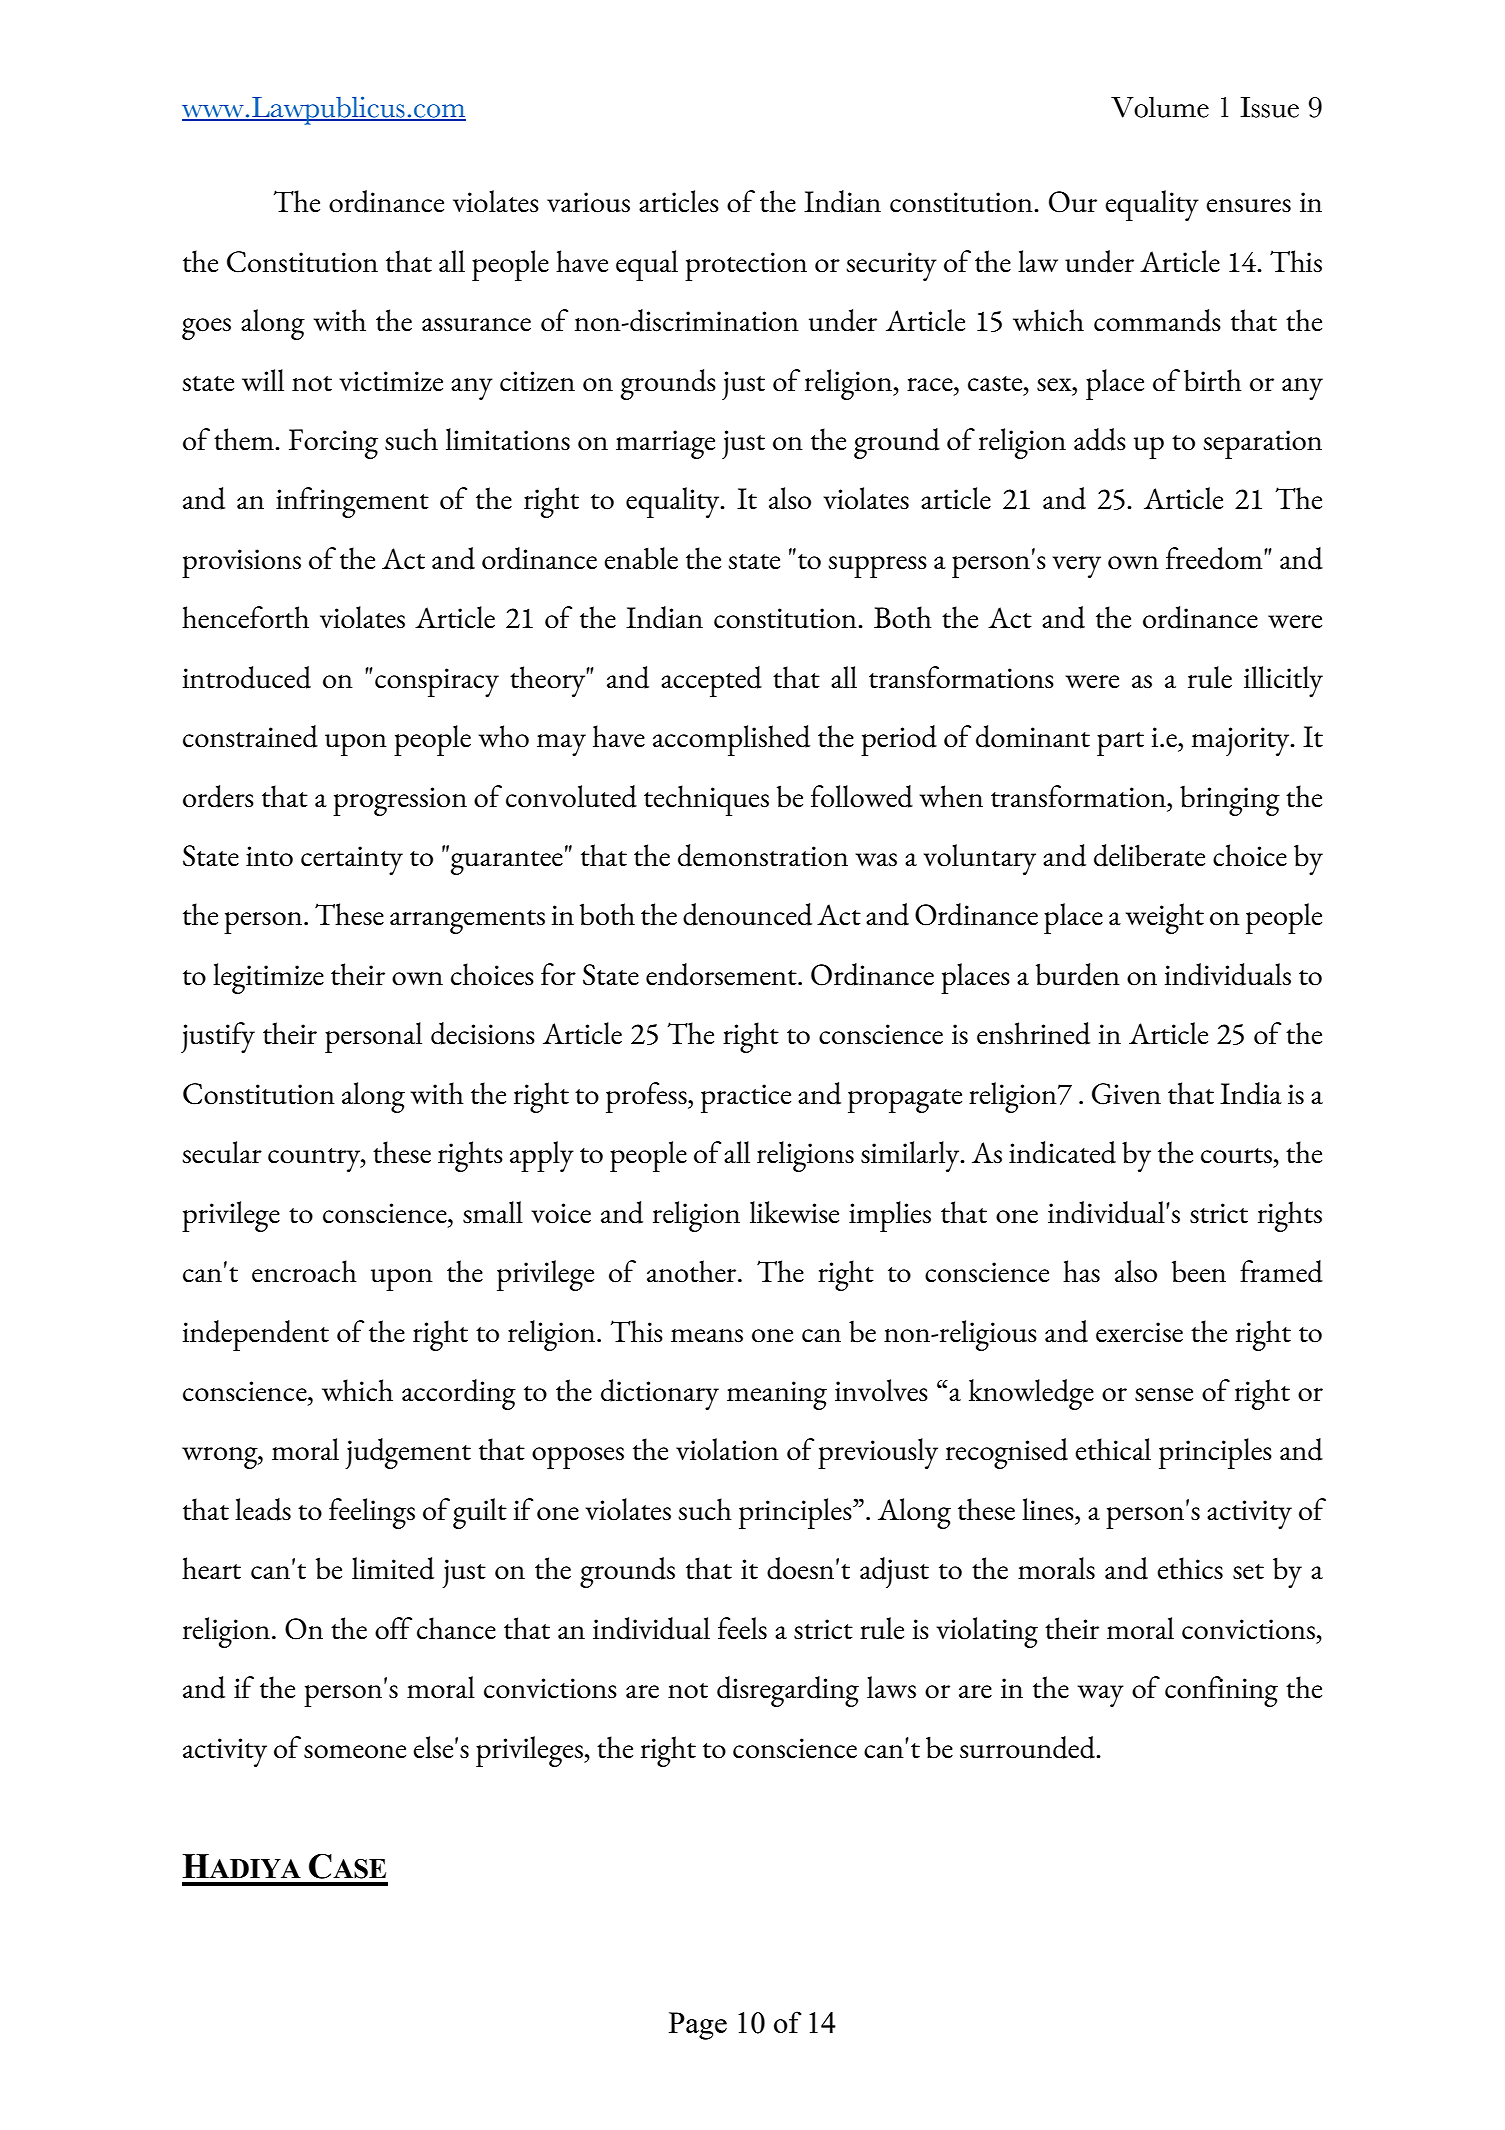  What do you see at coordinates (698, 2026) in the screenshot?
I see `Page` at bounding box center [698, 2026].
